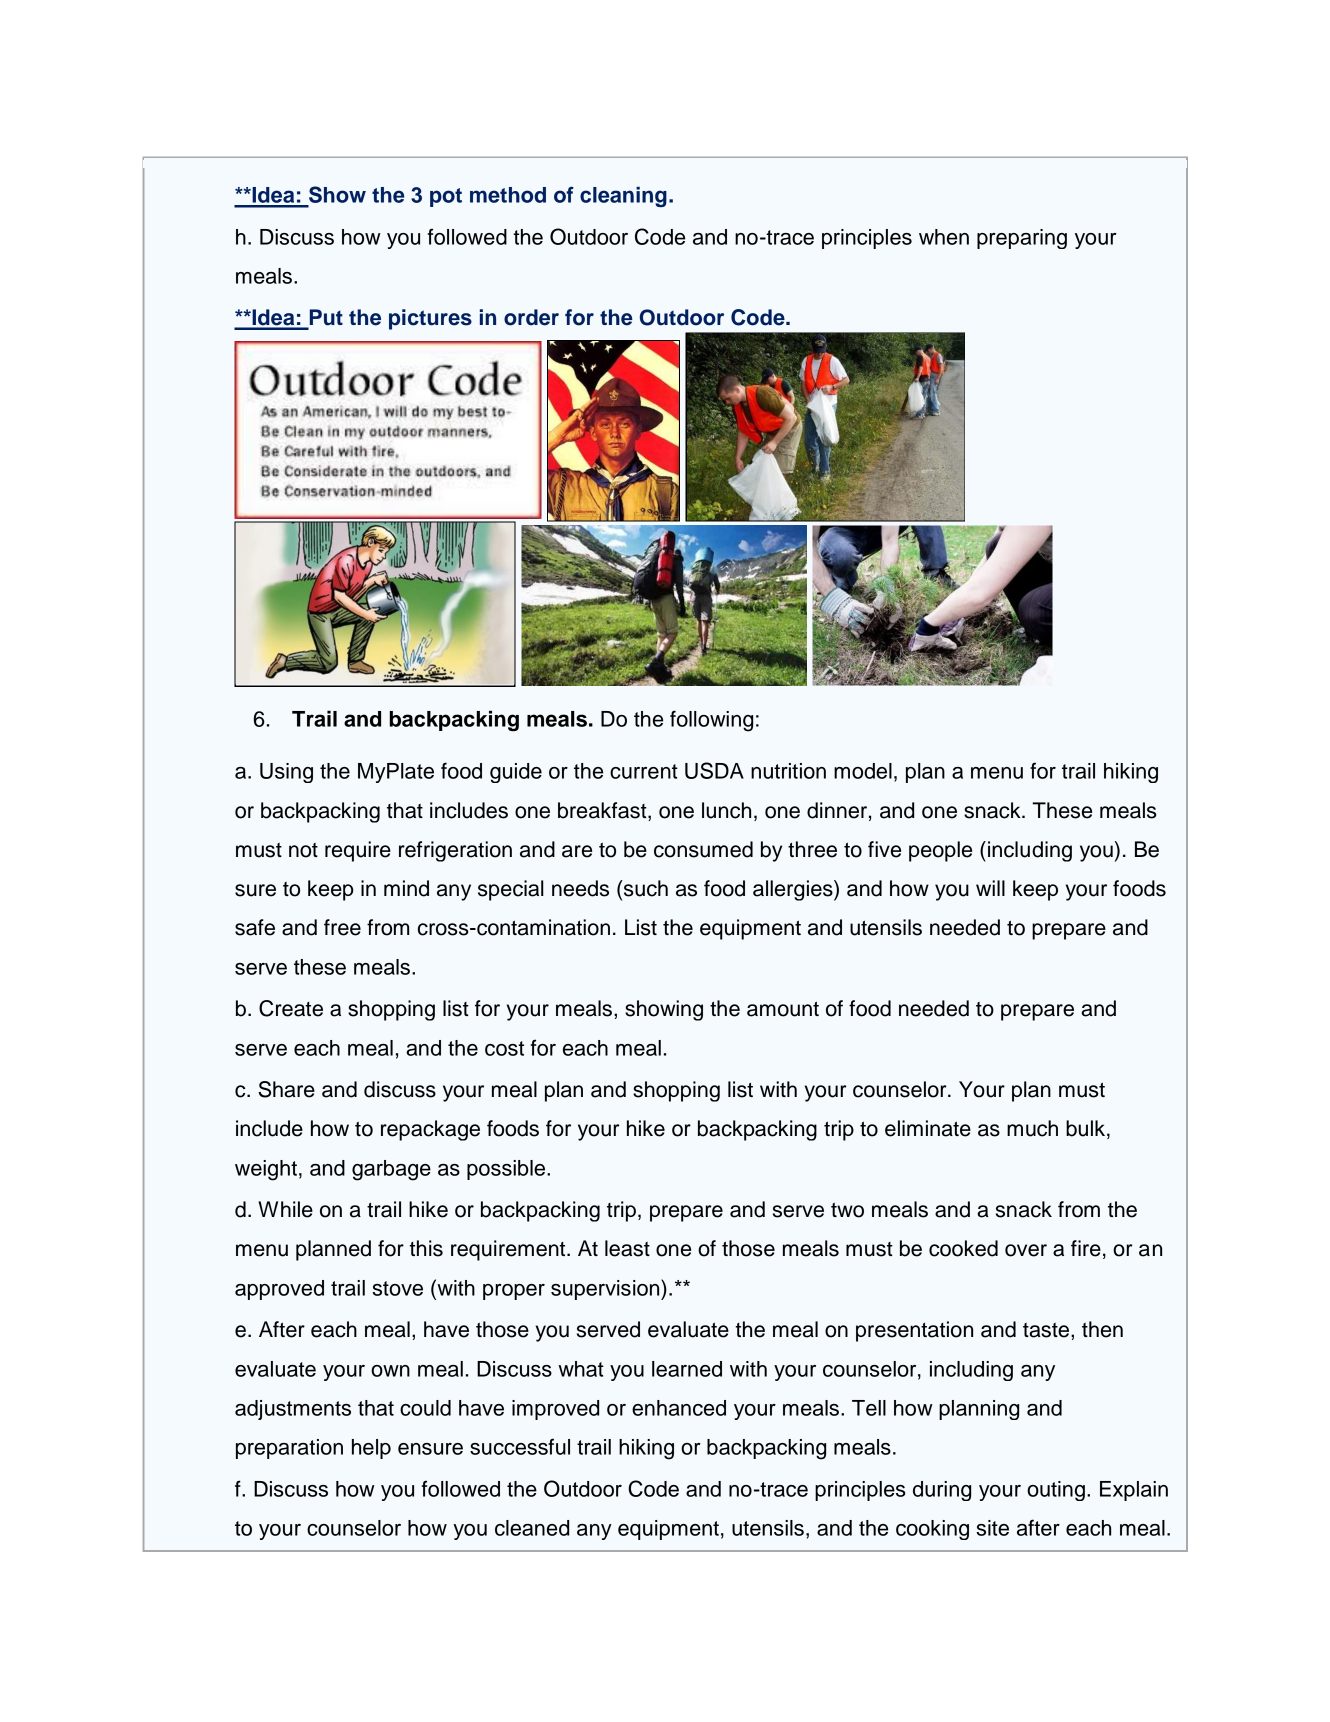 The image size is (1330, 1722). Describe the element at coordinates (1022, 239) in the page. I see `preparing` at that location.
